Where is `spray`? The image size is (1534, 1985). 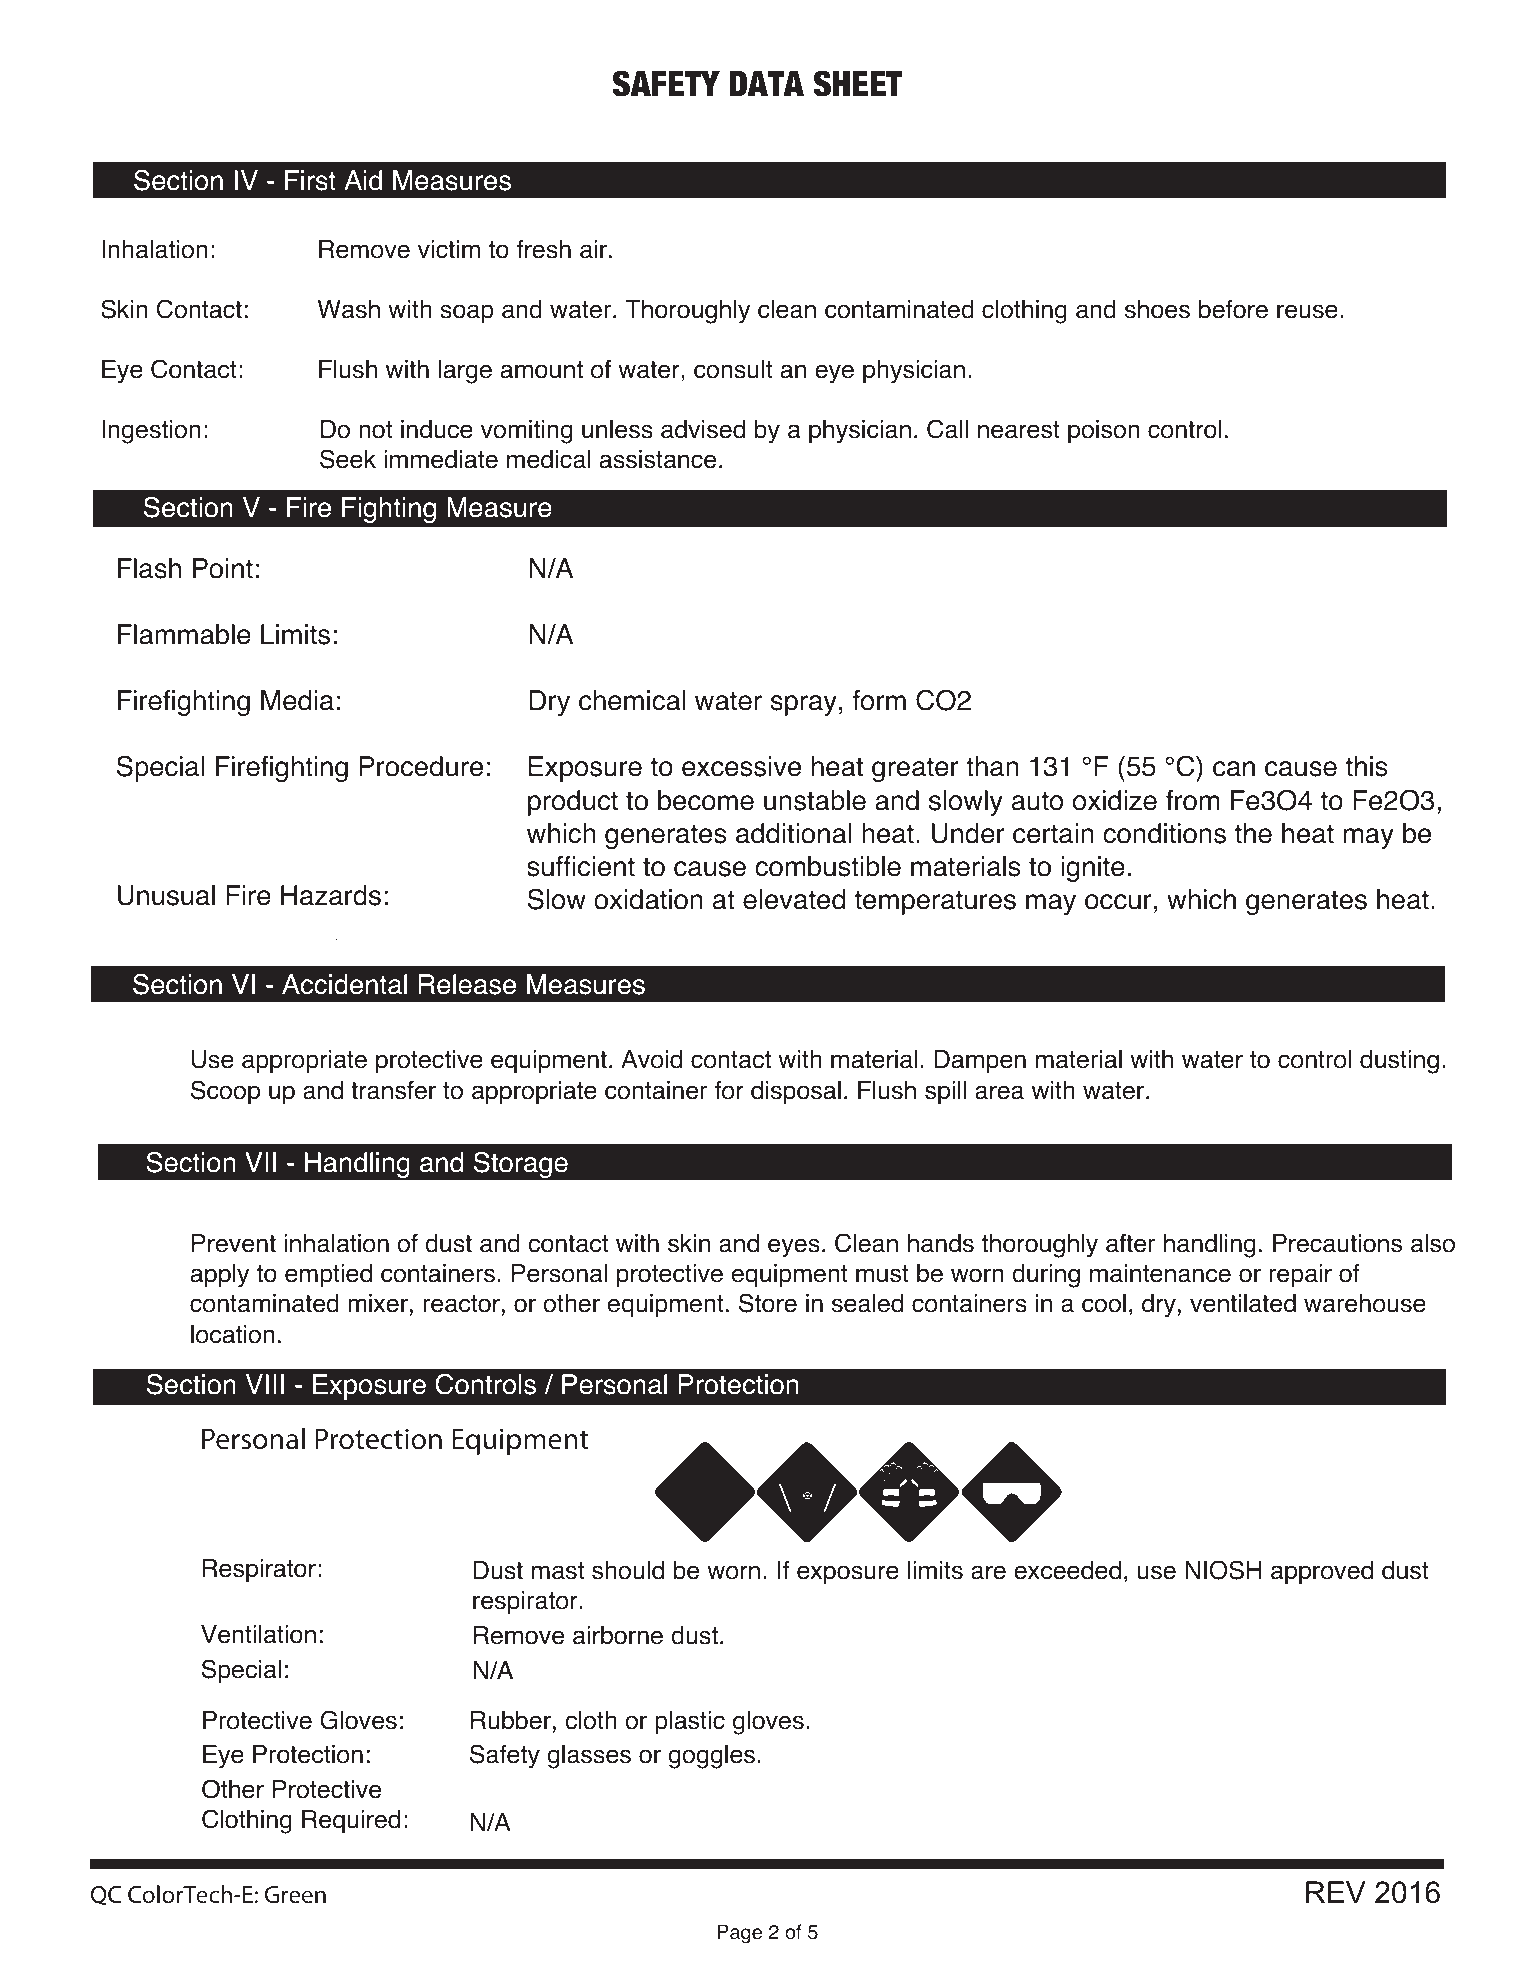
spray is located at coordinates (803, 705).
